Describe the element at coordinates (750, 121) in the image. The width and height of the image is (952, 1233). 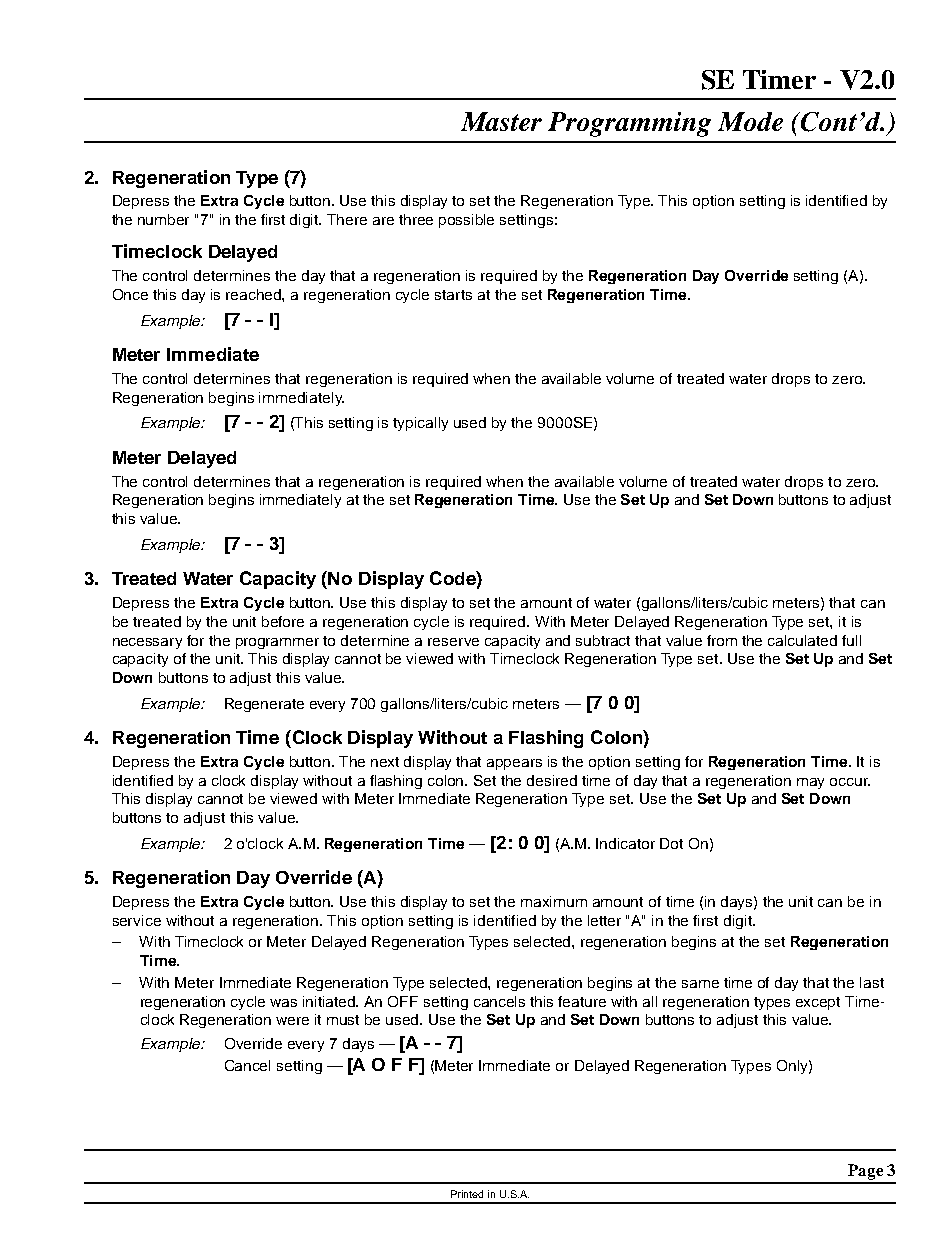
I see `Mode` at that location.
